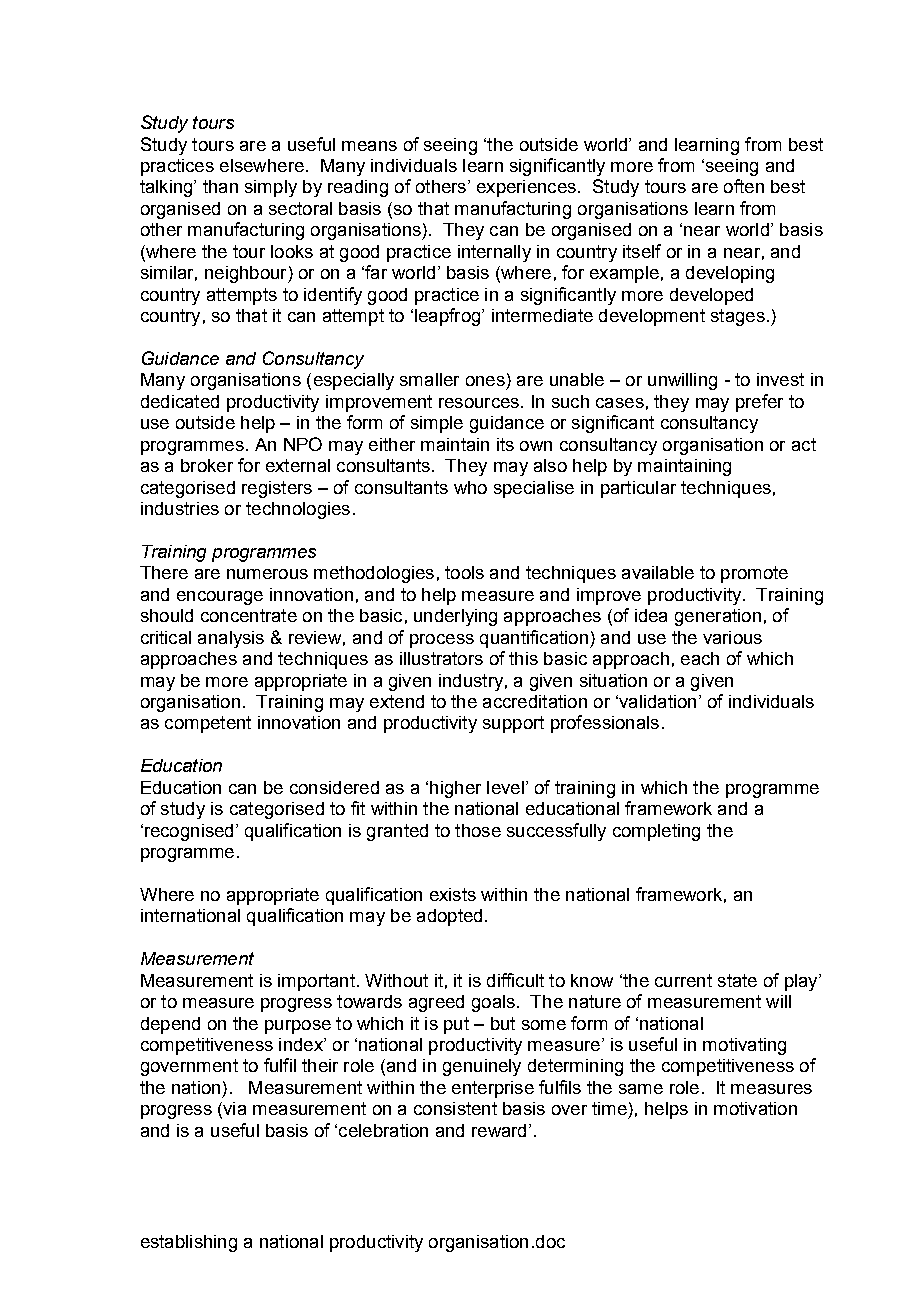 The height and width of the page is (1308, 924). I want to click on often, so click(744, 186).
